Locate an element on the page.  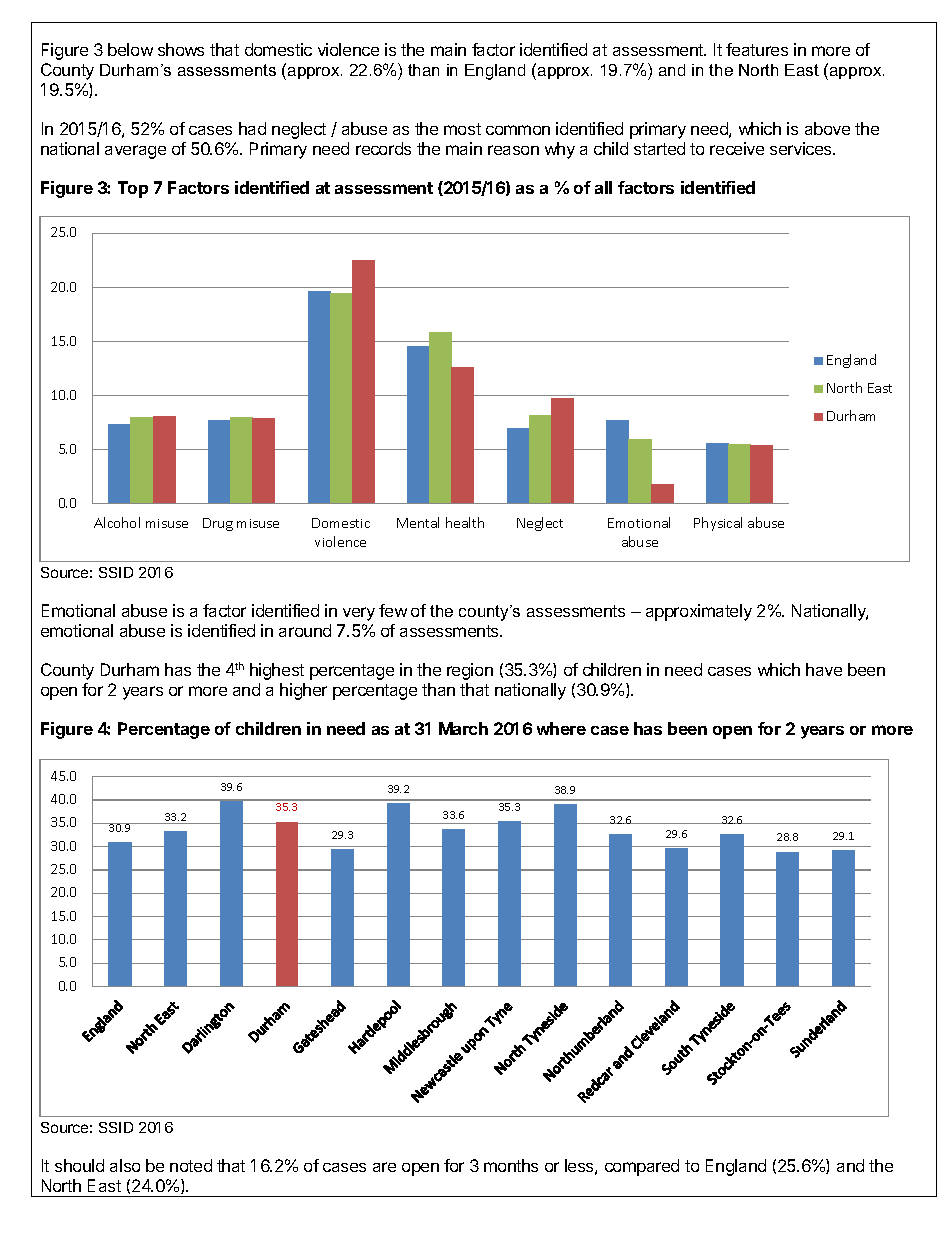
most is located at coordinates (462, 129).
